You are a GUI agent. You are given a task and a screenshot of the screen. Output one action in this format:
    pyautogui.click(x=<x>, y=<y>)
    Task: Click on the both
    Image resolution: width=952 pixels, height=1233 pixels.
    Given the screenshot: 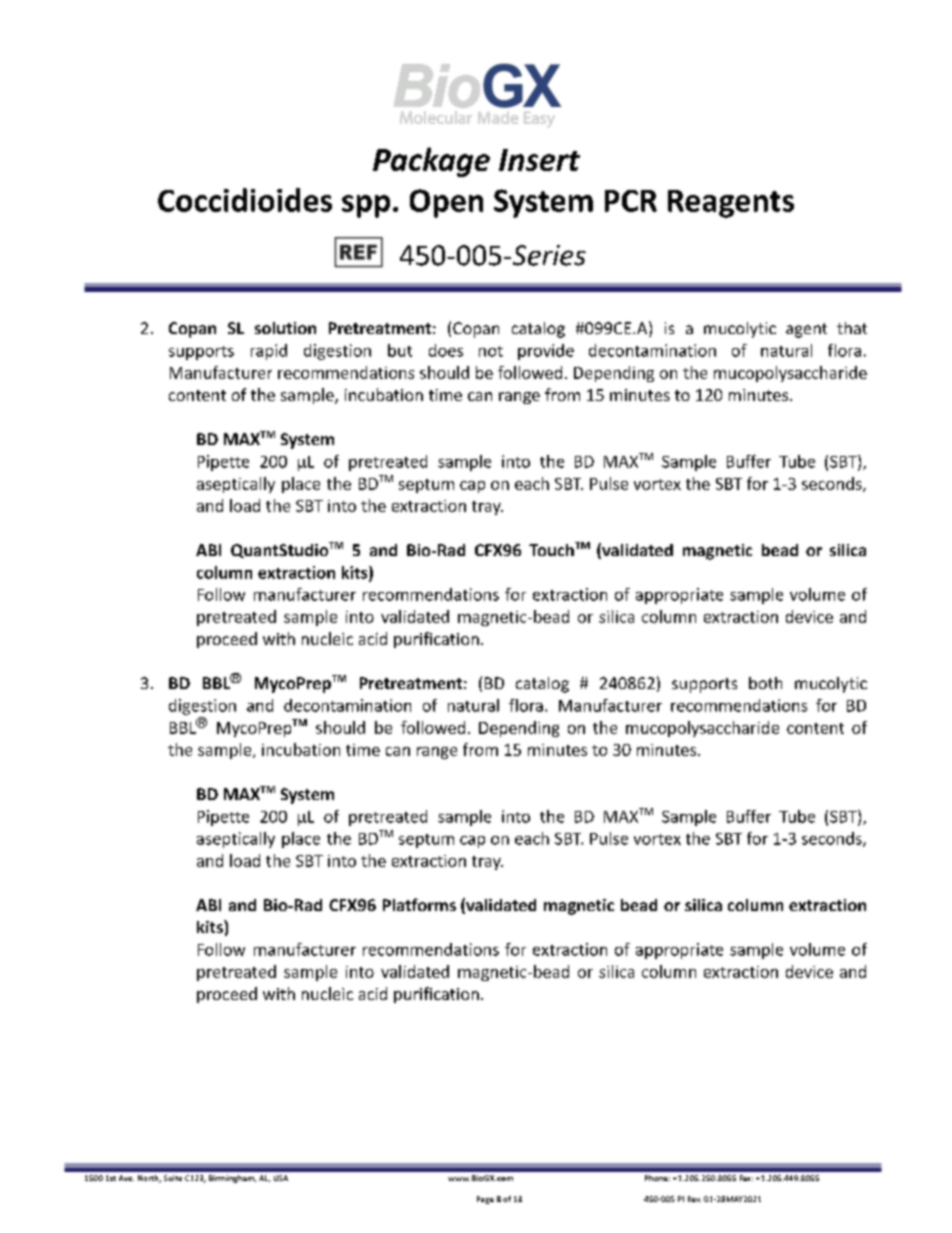 What is the action you would take?
    pyautogui.click(x=765, y=683)
